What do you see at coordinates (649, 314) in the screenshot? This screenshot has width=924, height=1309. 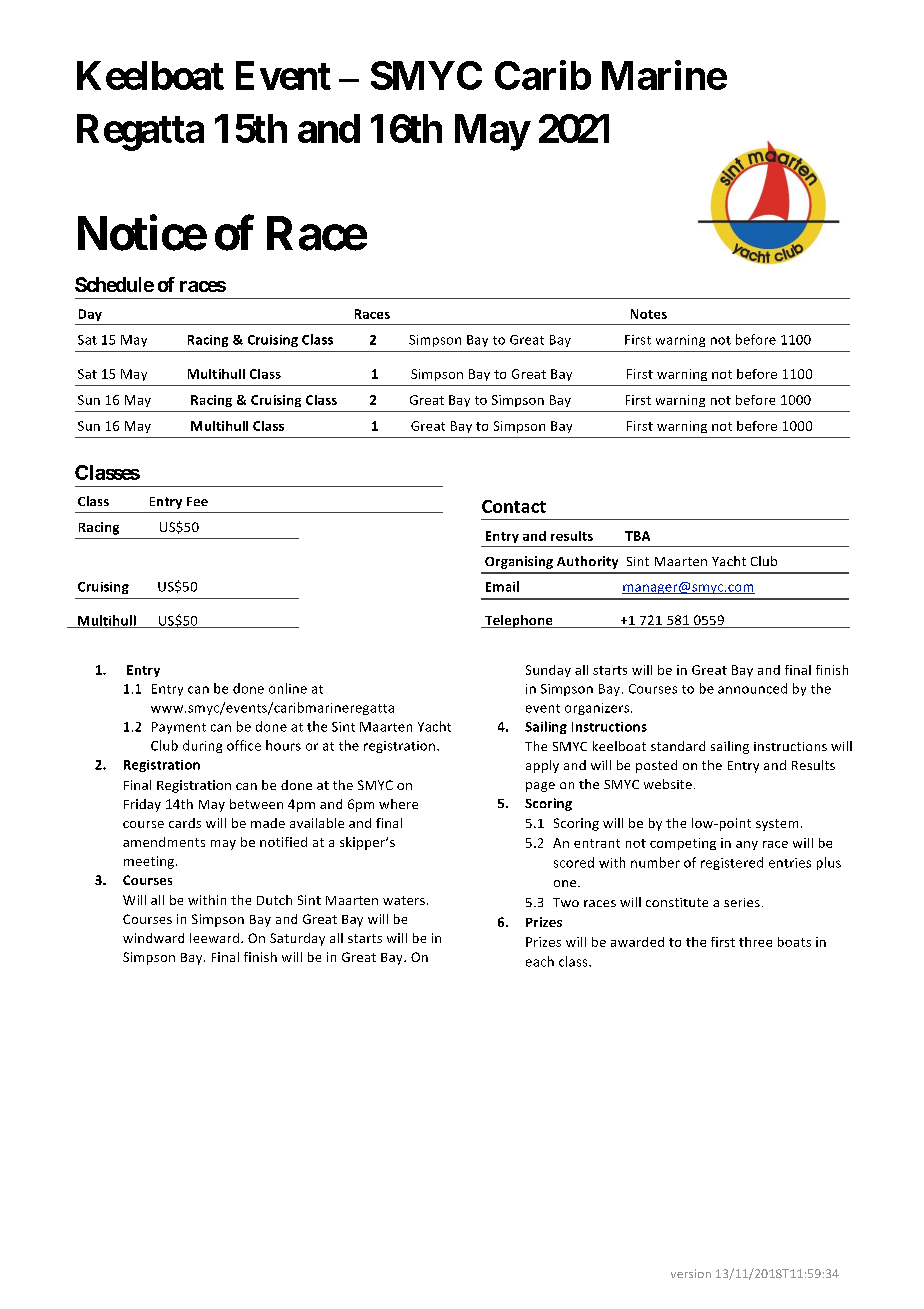 I see `Notes` at bounding box center [649, 314].
